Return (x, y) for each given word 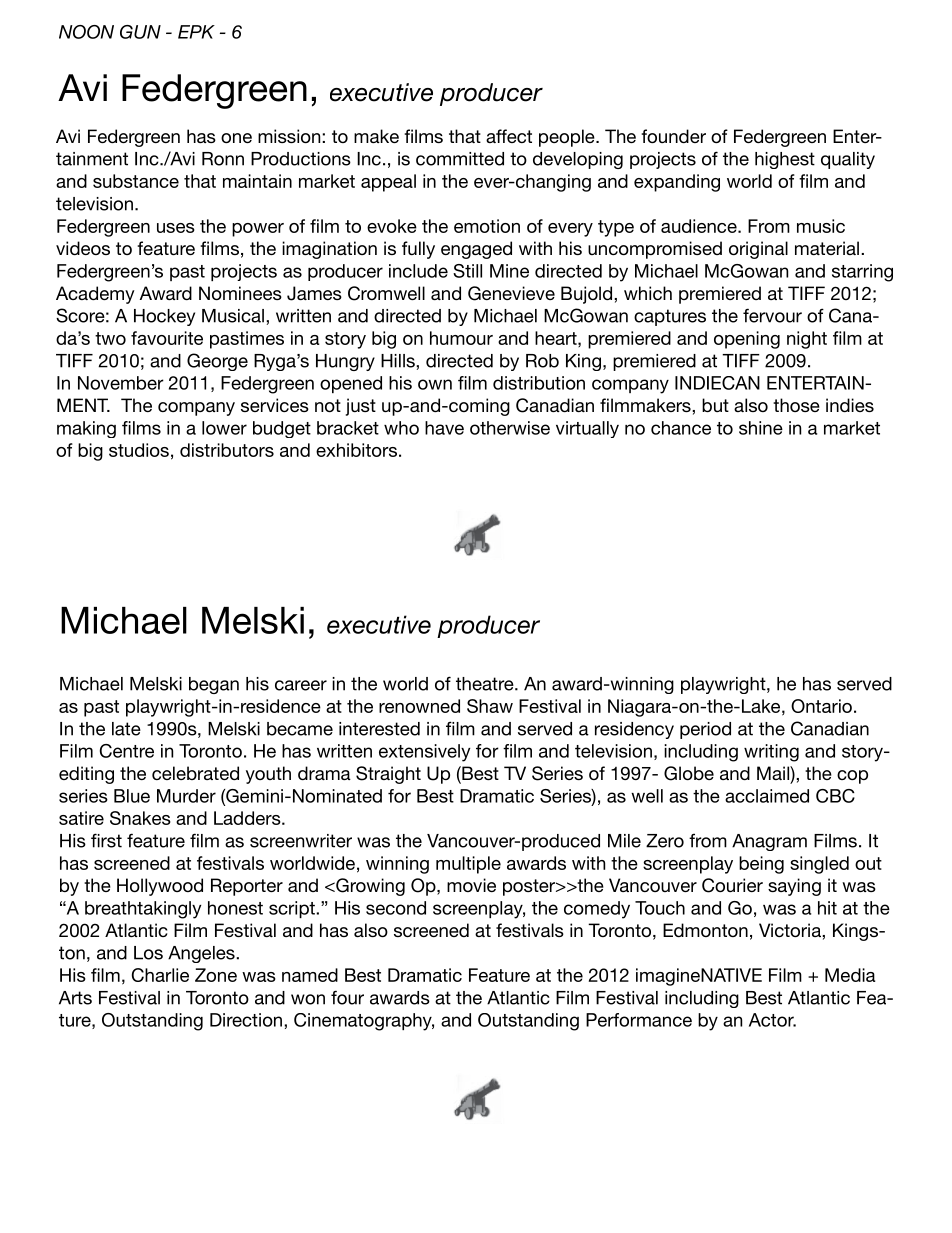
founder (673, 136)
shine (761, 428)
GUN (140, 32)
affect (509, 136)
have (444, 428)
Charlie (160, 975)
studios (139, 450)
